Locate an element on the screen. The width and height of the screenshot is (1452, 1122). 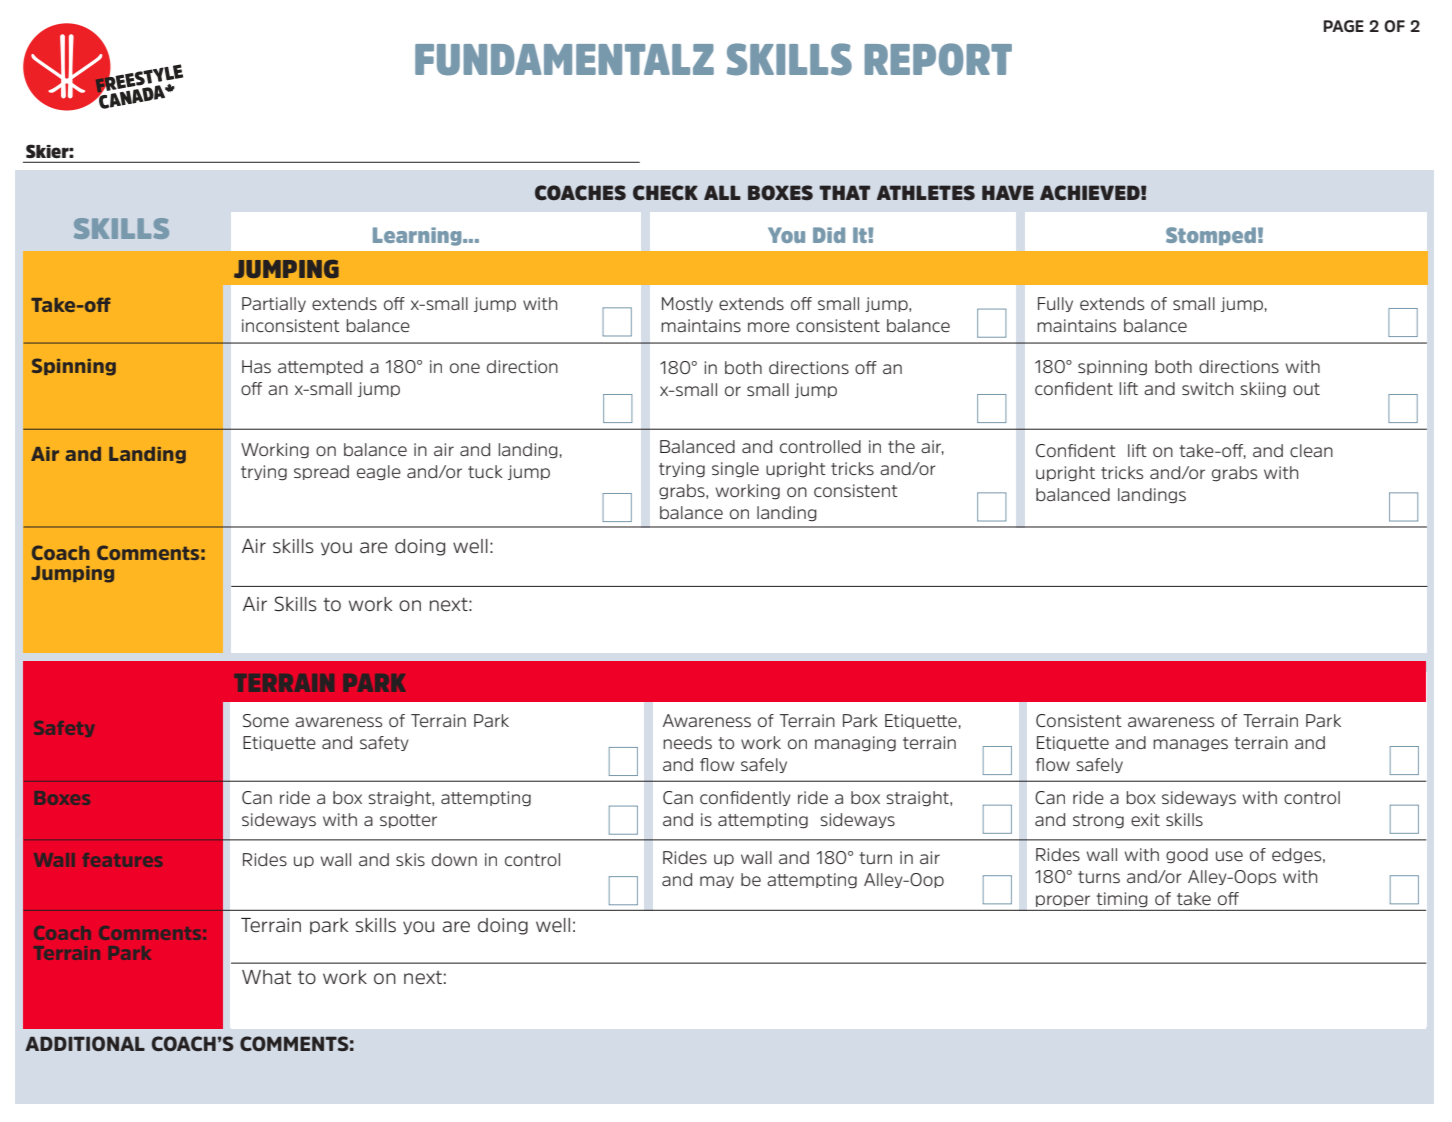
needs is located at coordinates (687, 743).
